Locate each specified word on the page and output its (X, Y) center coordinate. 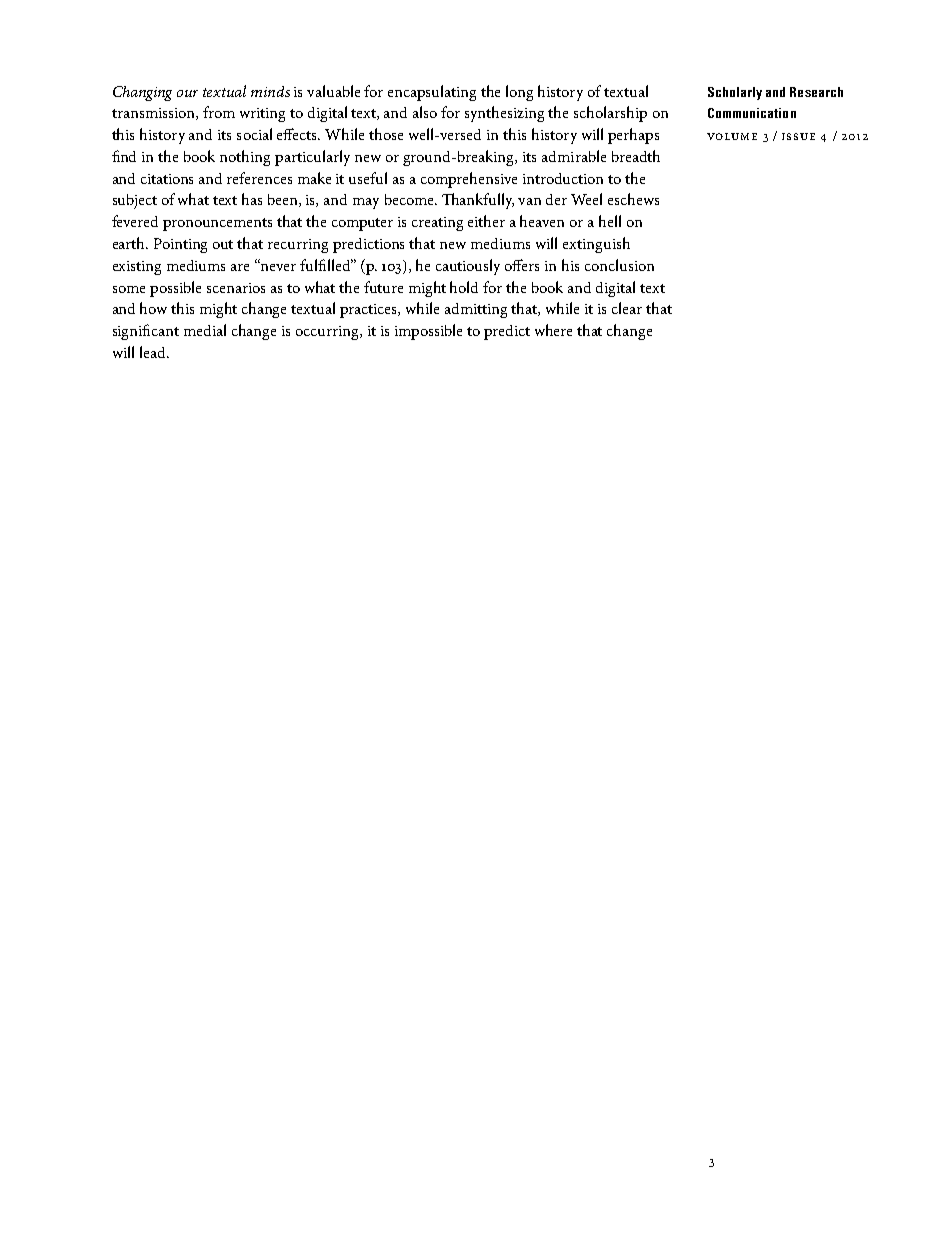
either (486, 221)
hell (610, 221)
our (187, 93)
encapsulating (432, 93)
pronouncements (217, 224)
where (553, 330)
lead (154, 352)
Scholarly (735, 93)
